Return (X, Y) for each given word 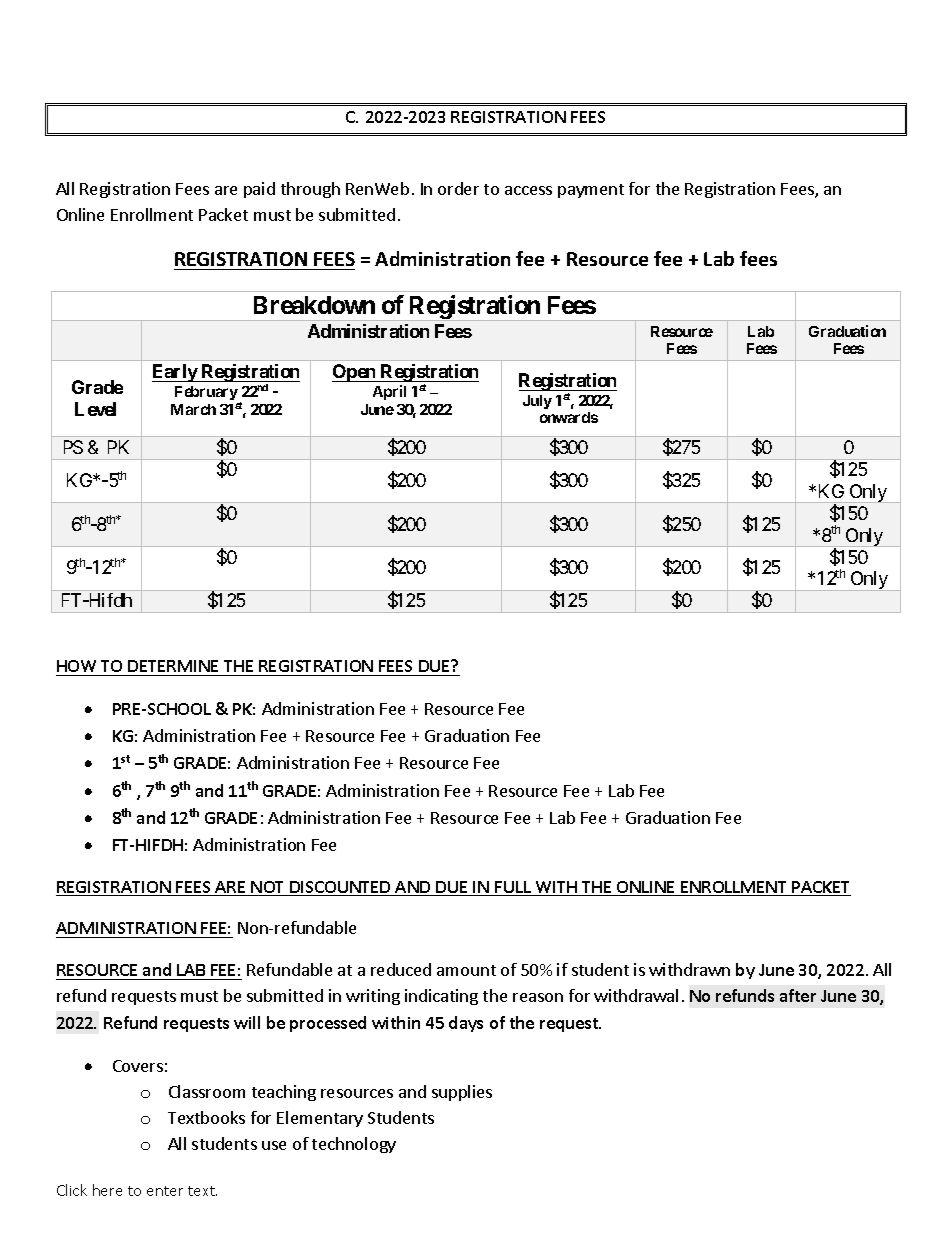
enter (165, 1191)
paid (259, 190)
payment (591, 191)
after (798, 995)
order (458, 188)
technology (354, 1145)
